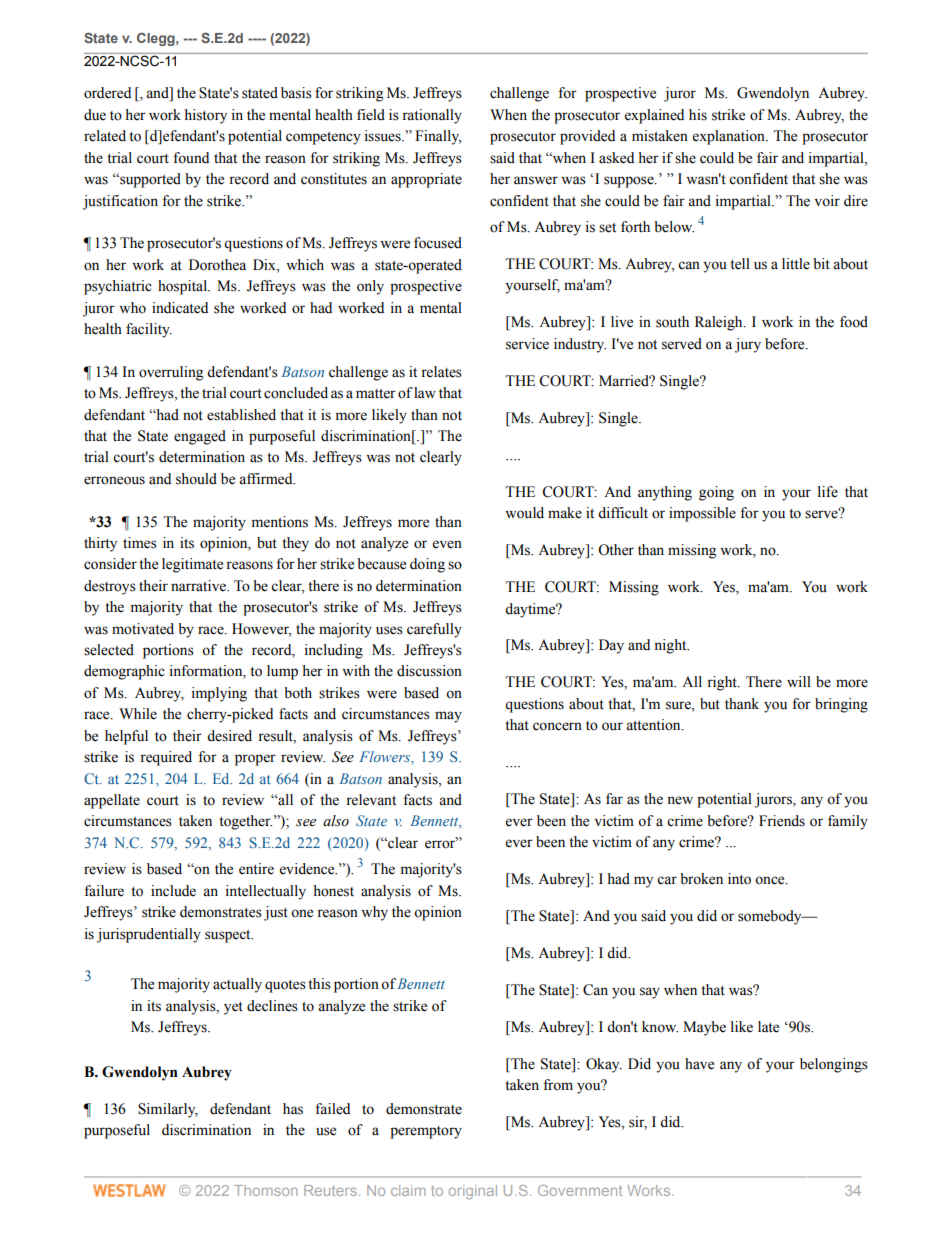 The image size is (952, 1233). I want to click on original, so click(473, 1192).
